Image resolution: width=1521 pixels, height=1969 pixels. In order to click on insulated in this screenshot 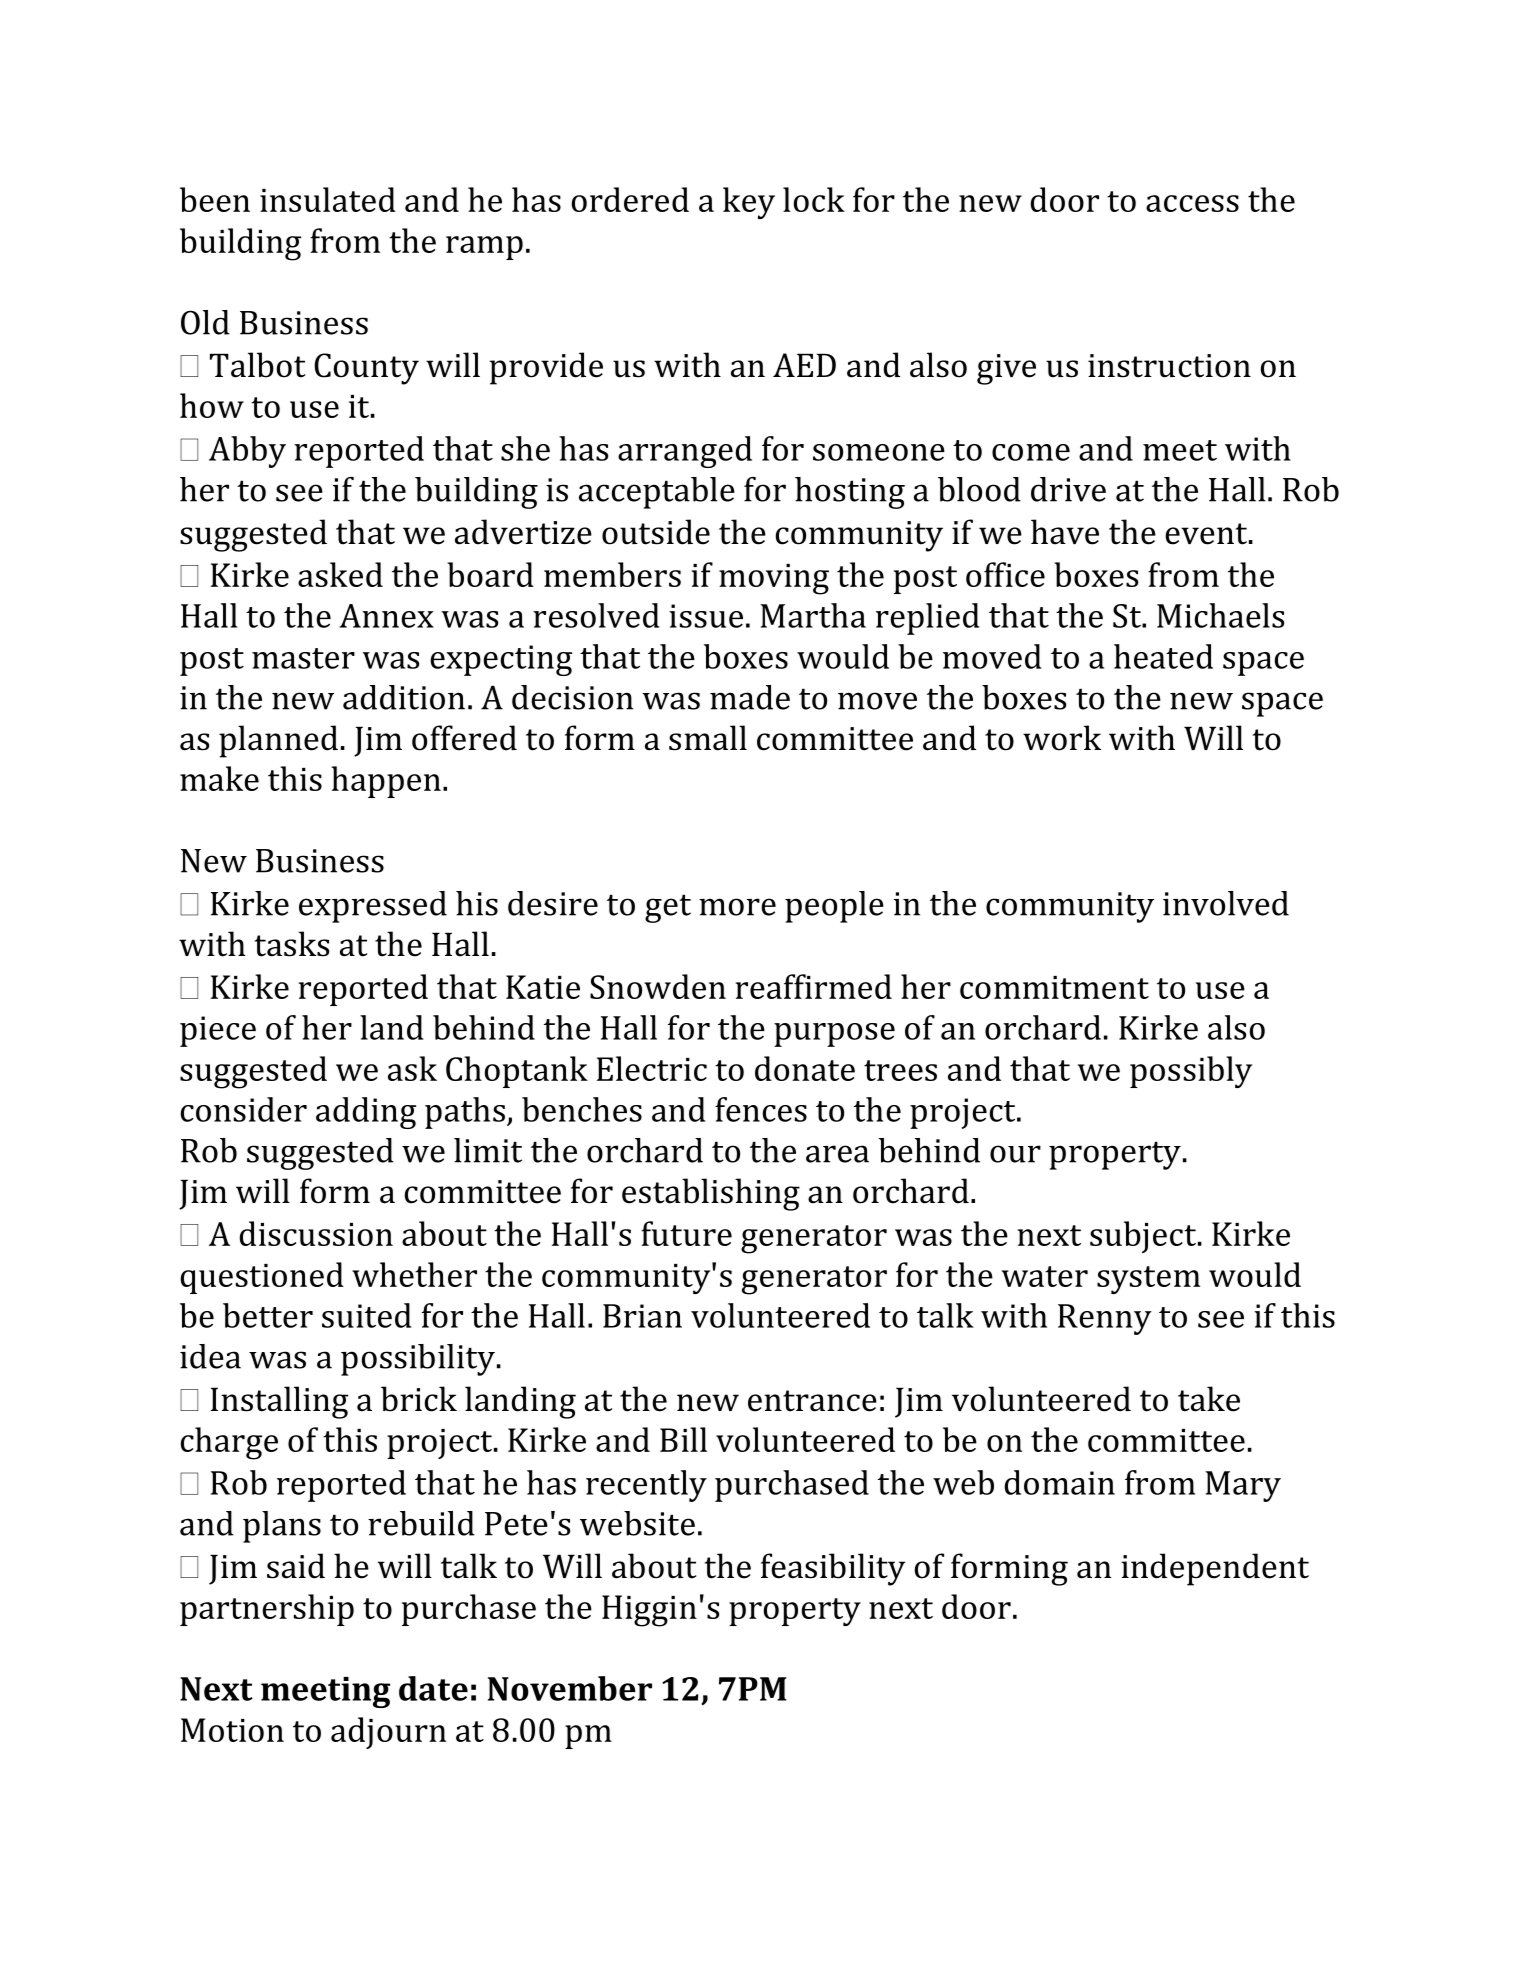, I will do `click(328, 199)`.
